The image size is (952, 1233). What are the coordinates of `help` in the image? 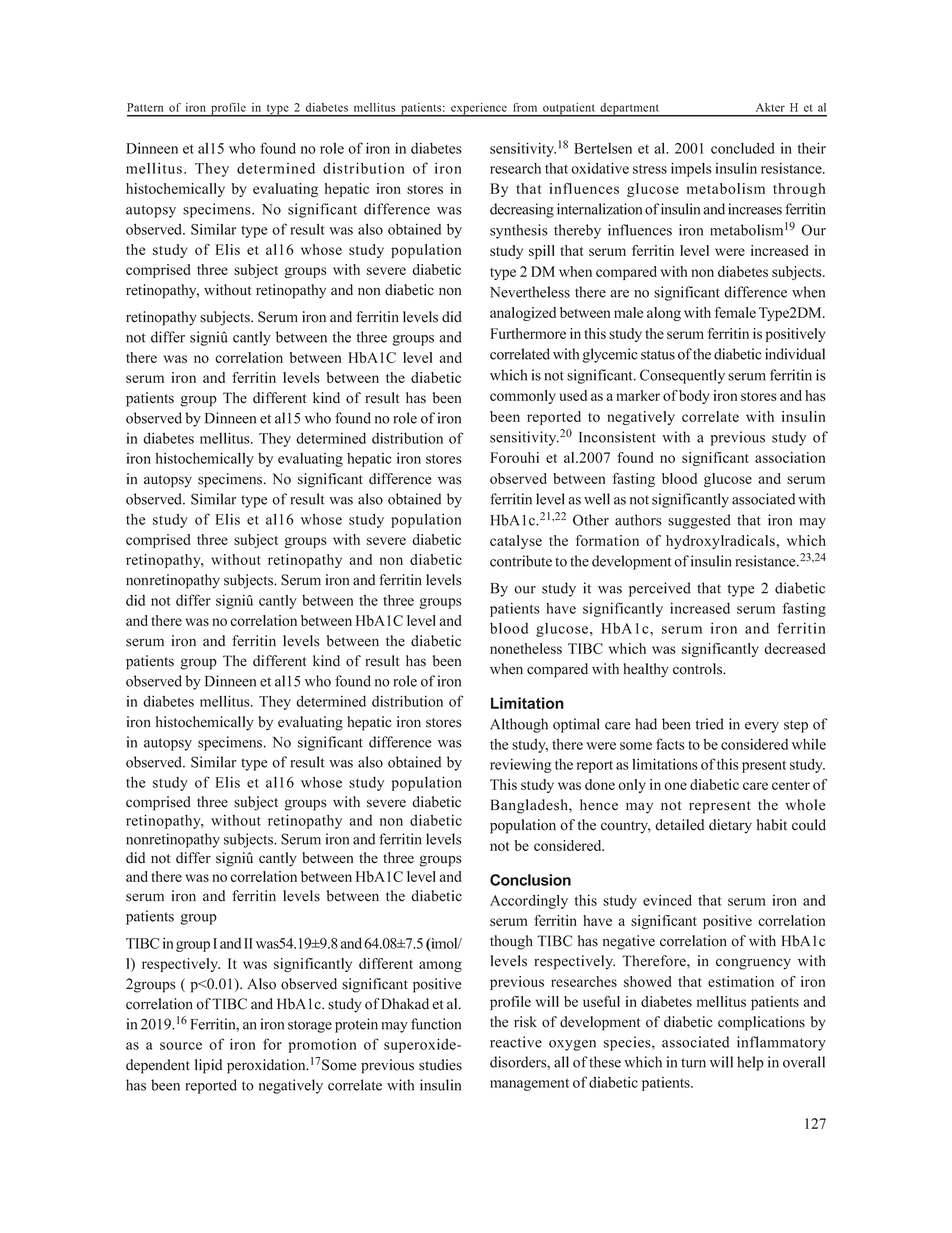 It's located at (750, 1063).
